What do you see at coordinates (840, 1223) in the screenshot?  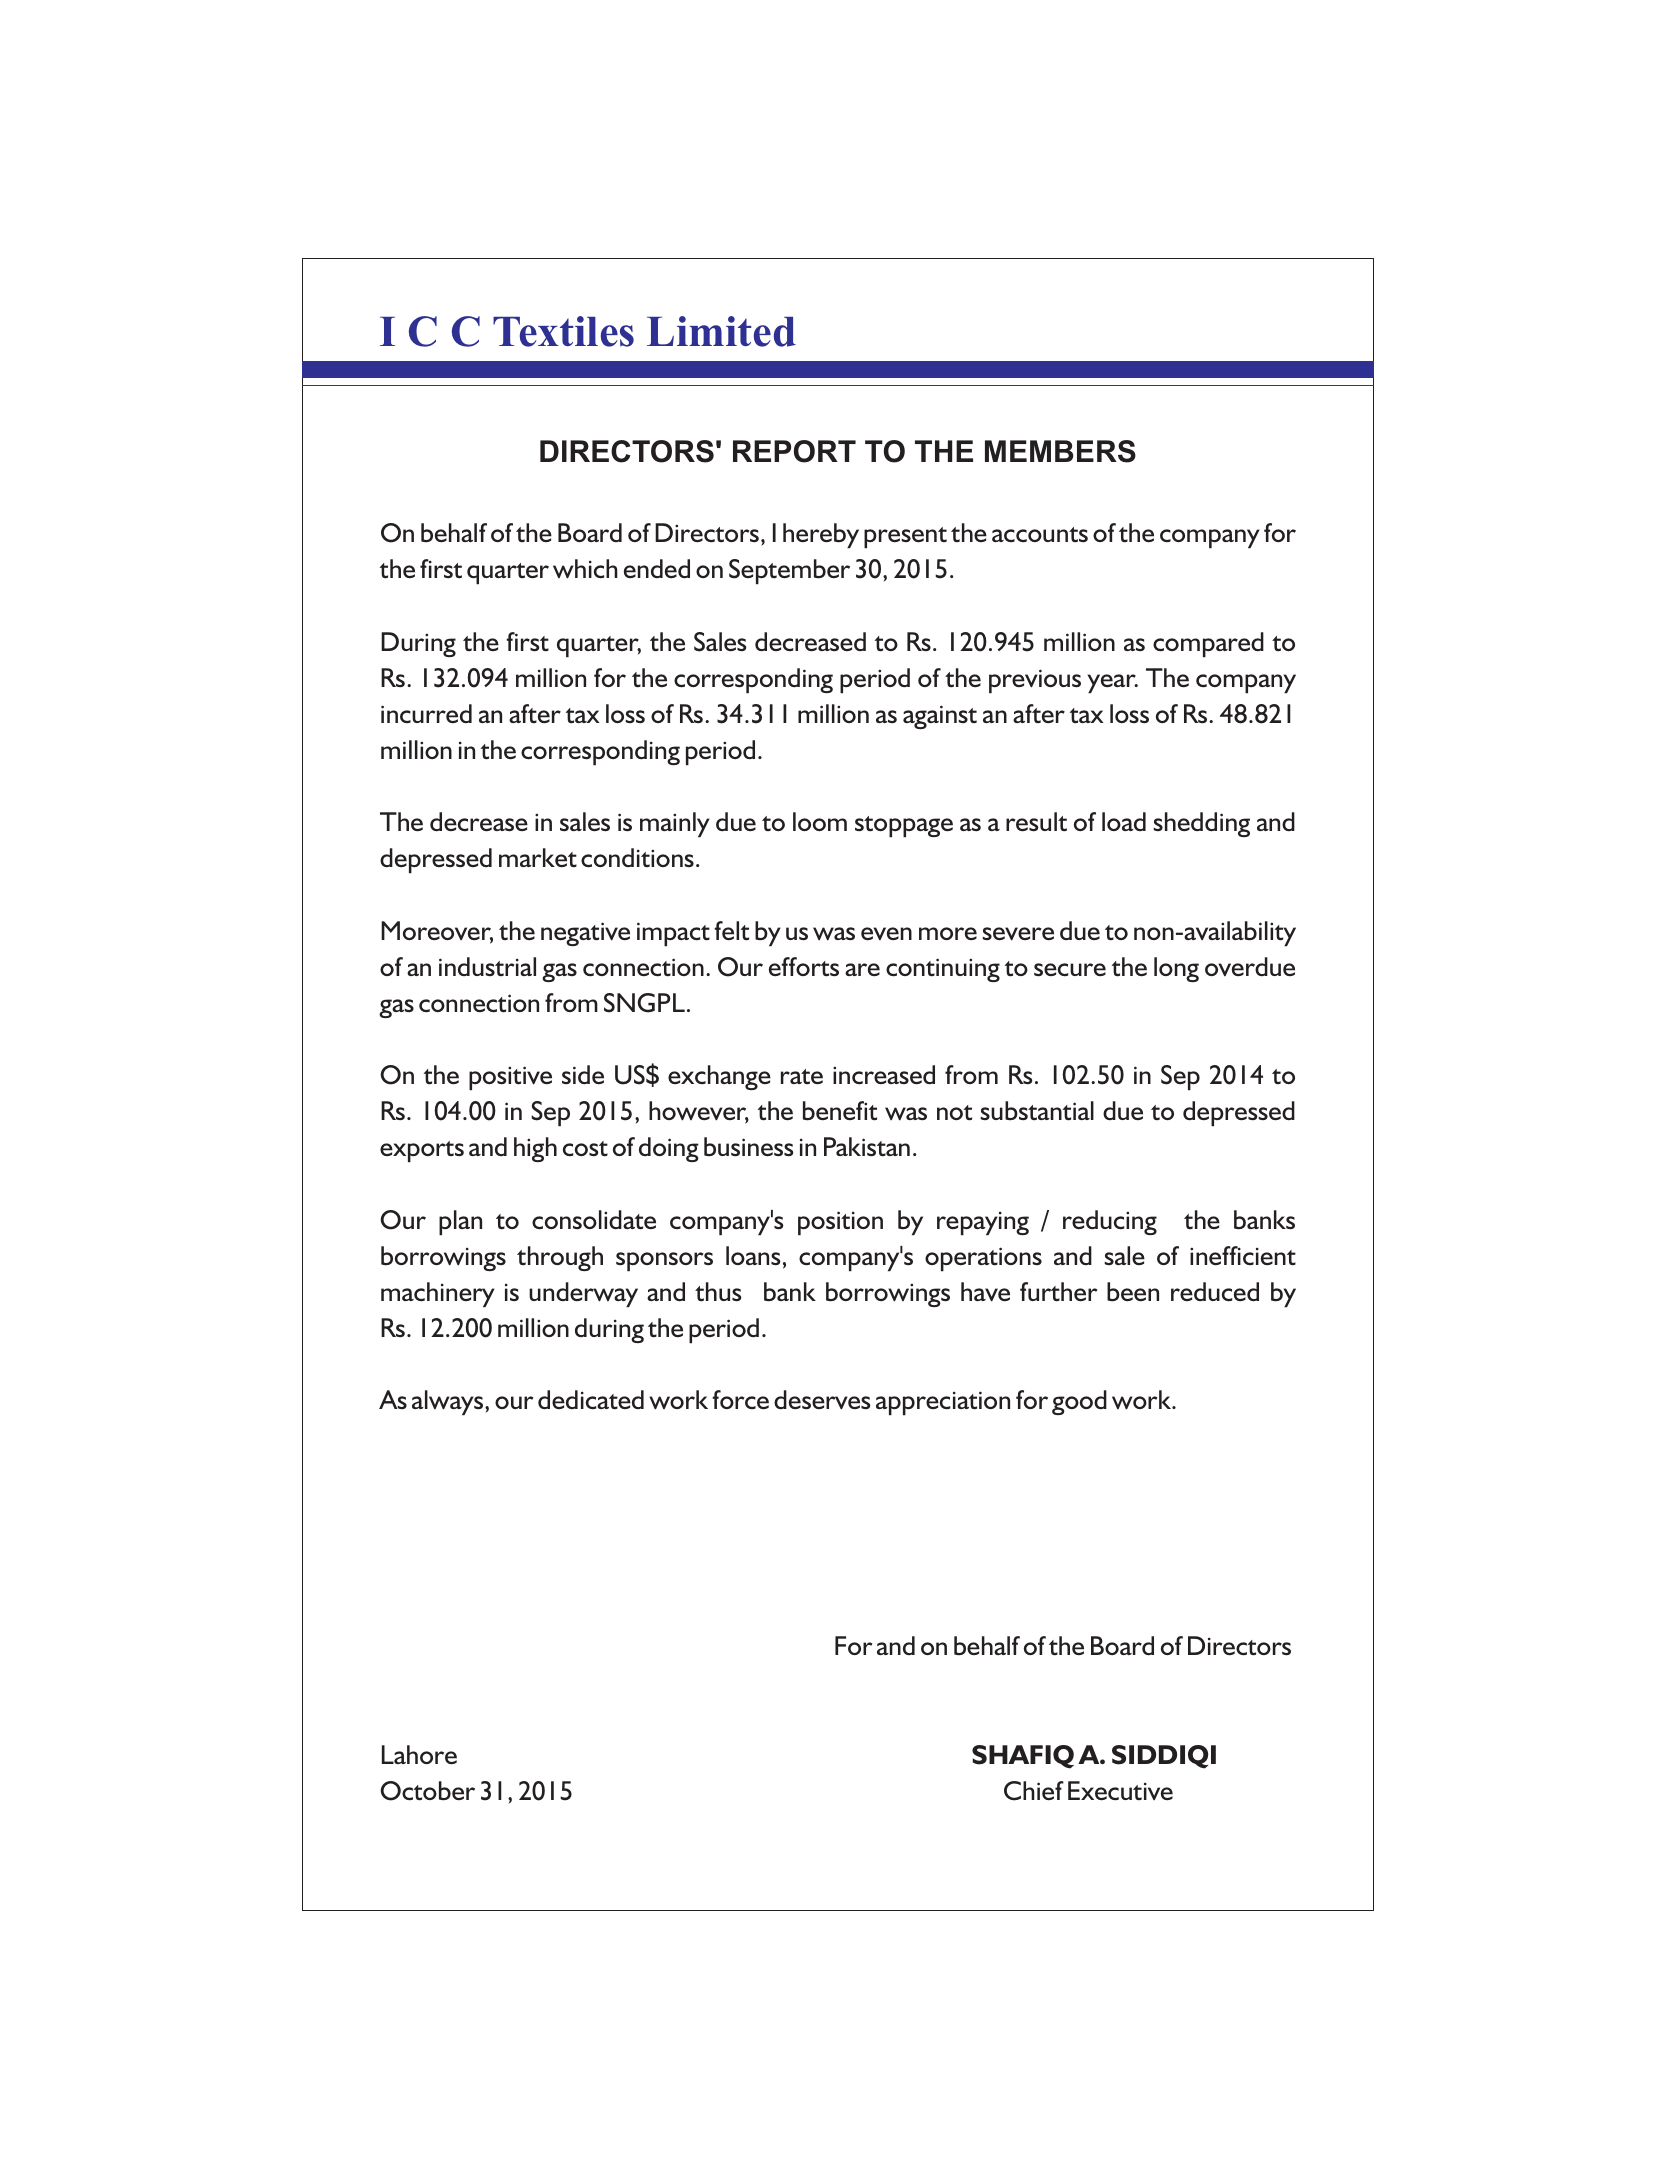 I see `position` at bounding box center [840, 1223].
